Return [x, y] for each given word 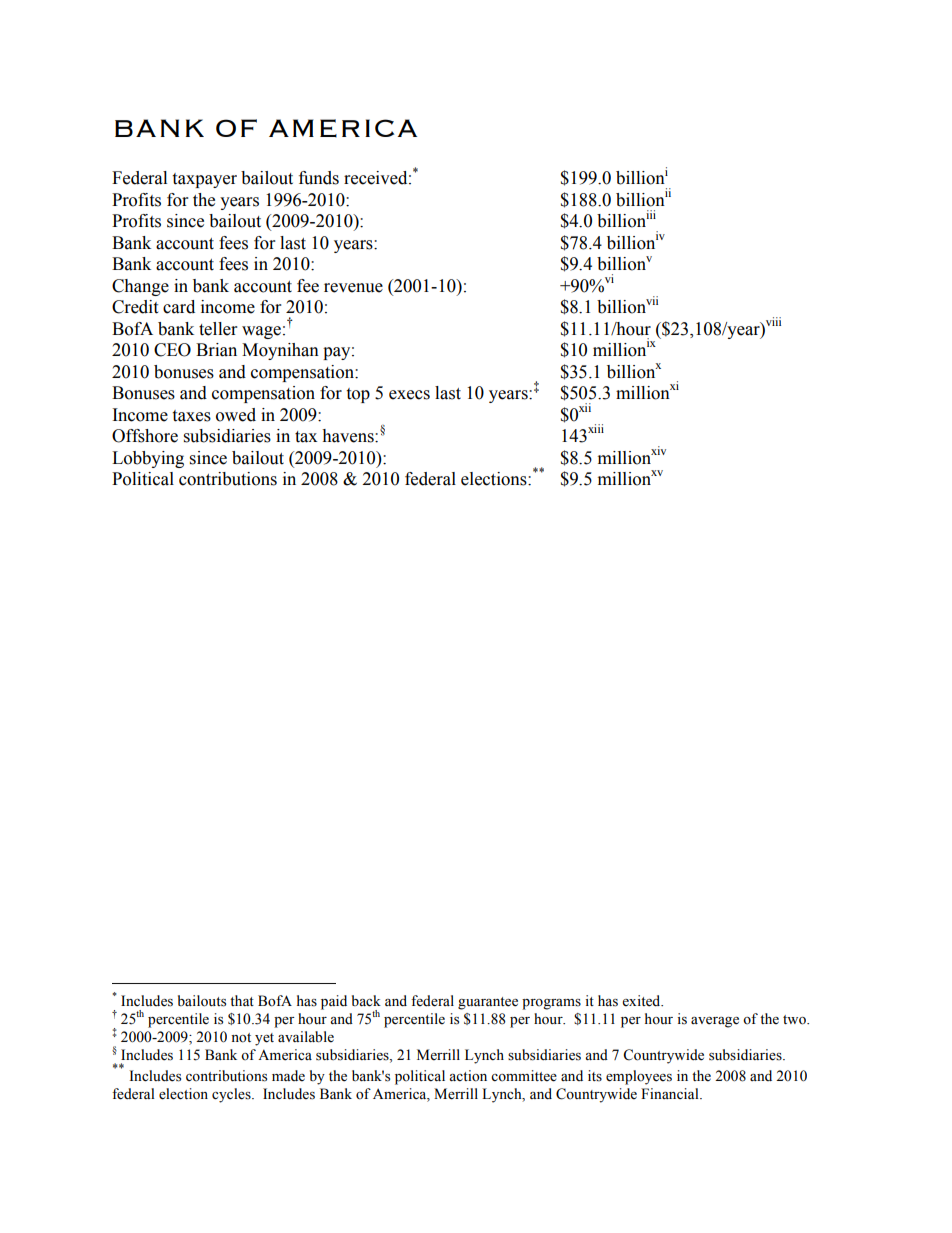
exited [642, 1001]
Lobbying [148, 459]
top [358, 395]
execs [409, 395]
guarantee [488, 1003]
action [468, 1076]
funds [319, 178]
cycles [232, 1095]
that [242, 1000]
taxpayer [204, 180]
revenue [353, 288]
